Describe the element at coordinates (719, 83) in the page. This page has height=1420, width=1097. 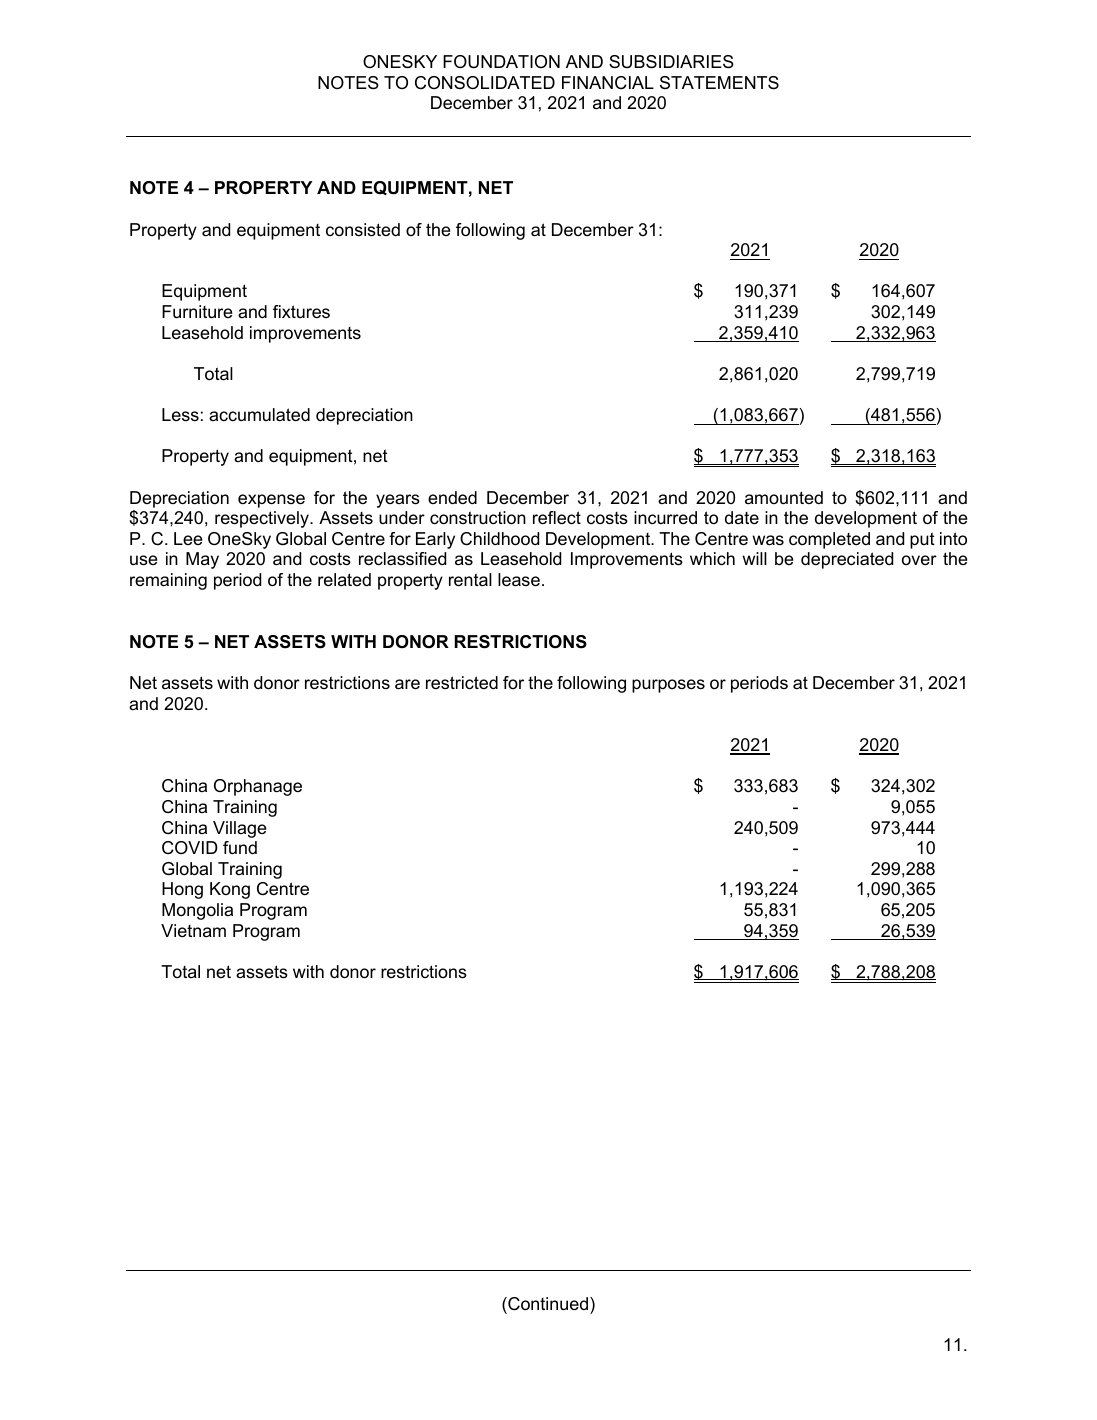
I see `STATEMENTS` at that location.
